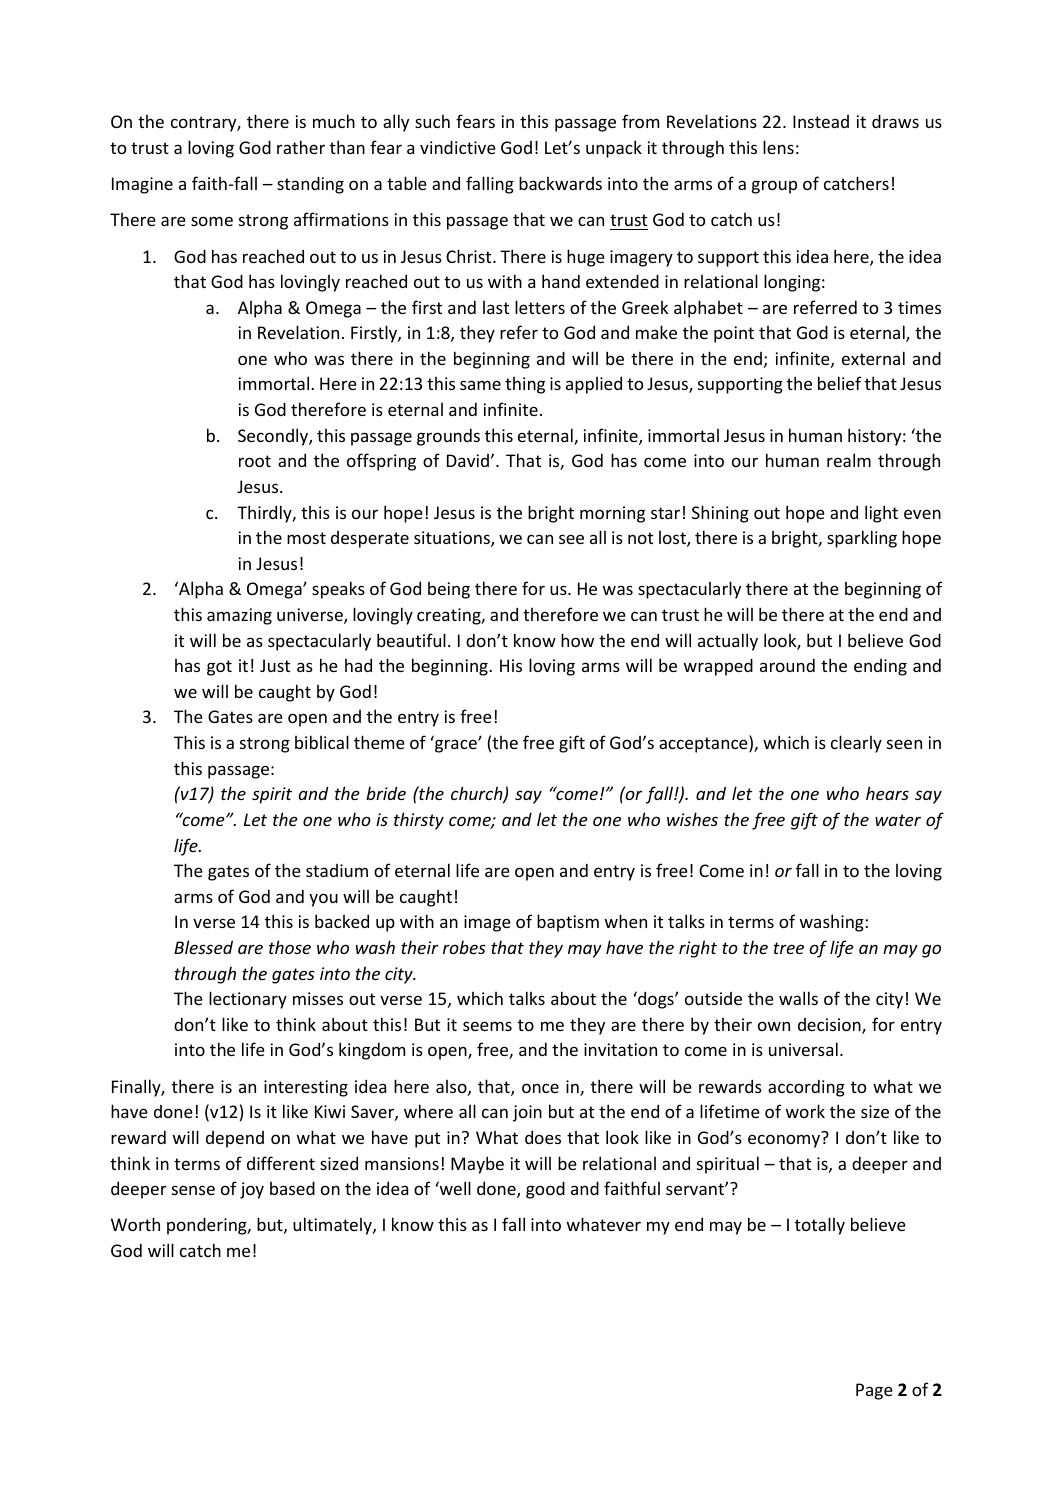 The image size is (1052, 1488). Describe the element at coordinates (322, 742) in the screenshot. I see `biblical` at that location.
